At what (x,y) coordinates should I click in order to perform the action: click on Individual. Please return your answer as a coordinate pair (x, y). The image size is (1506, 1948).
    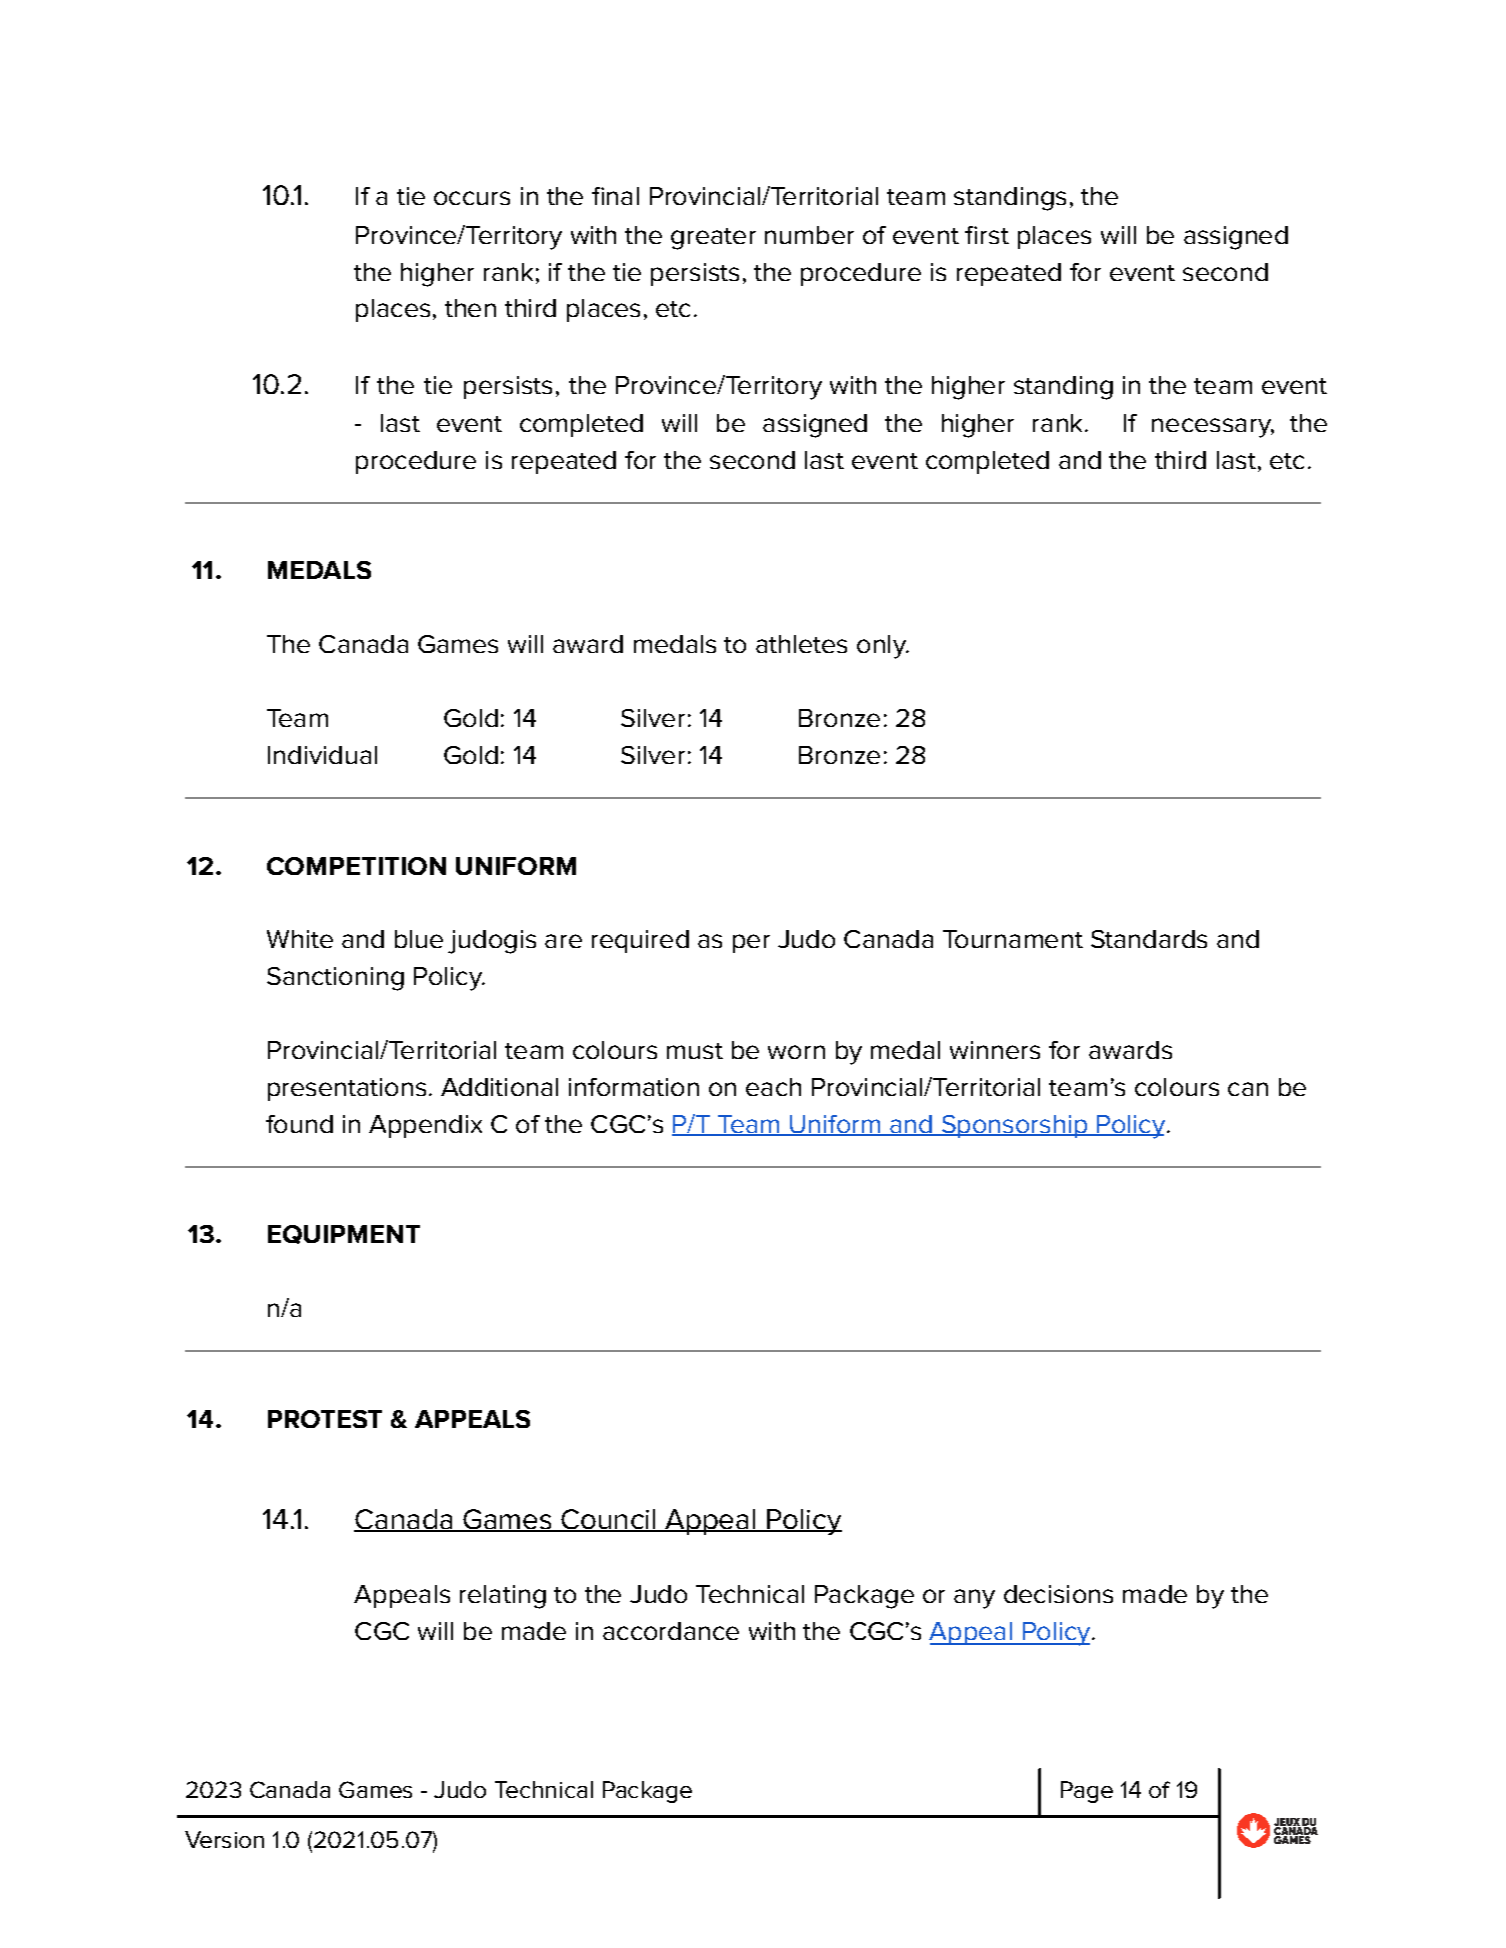
    Looking at the image, I should click on (322, 755).
